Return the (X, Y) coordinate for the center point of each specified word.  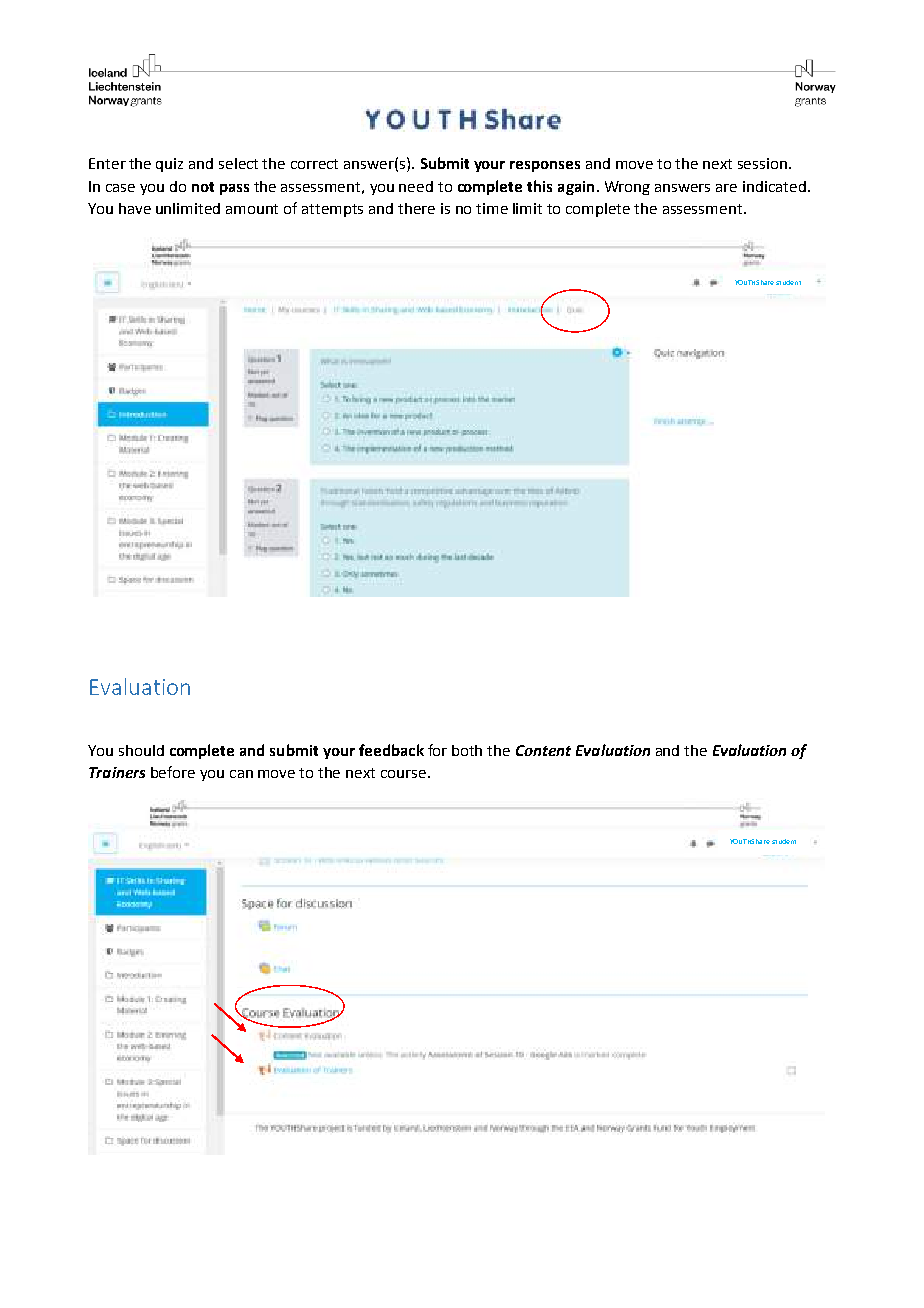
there (416, 208)
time (492, 208)
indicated (774, 186)
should (141, 750)
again (576, 188)
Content (543, 750)
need (416, 186)
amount (252, 209)
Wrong (627, 188)
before (173, 772)
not (203, 187)
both (467, 750)
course (403, 774)
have (135, 208)
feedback (391, 750)
